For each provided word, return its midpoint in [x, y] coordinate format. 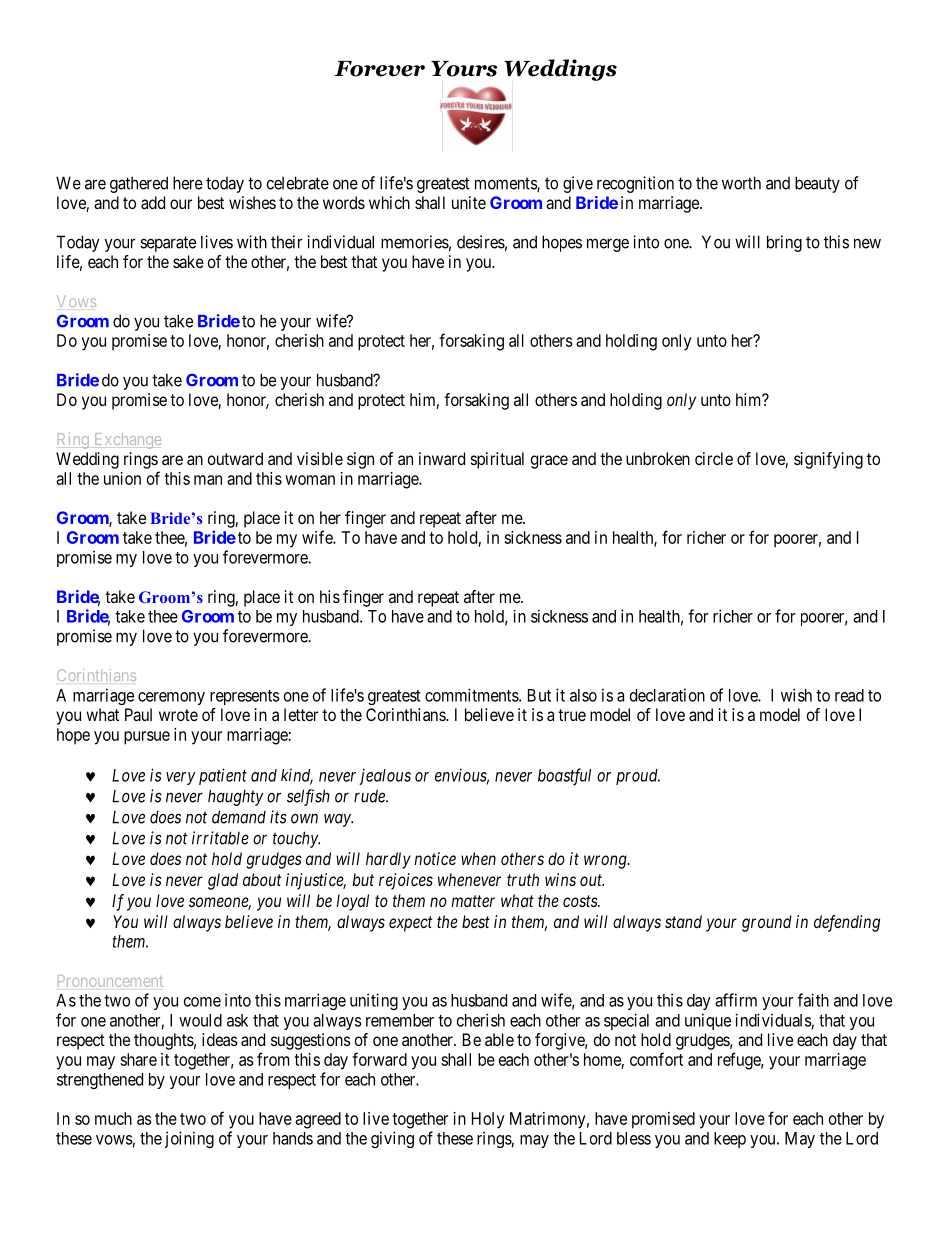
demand [239, 817]
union [122, 478]
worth [741, 183]
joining [189, 1139]
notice [435, 858]
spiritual [497, 460]
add [153, 202]
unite [469, 202]
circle [714, 458]
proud [638, 777]
